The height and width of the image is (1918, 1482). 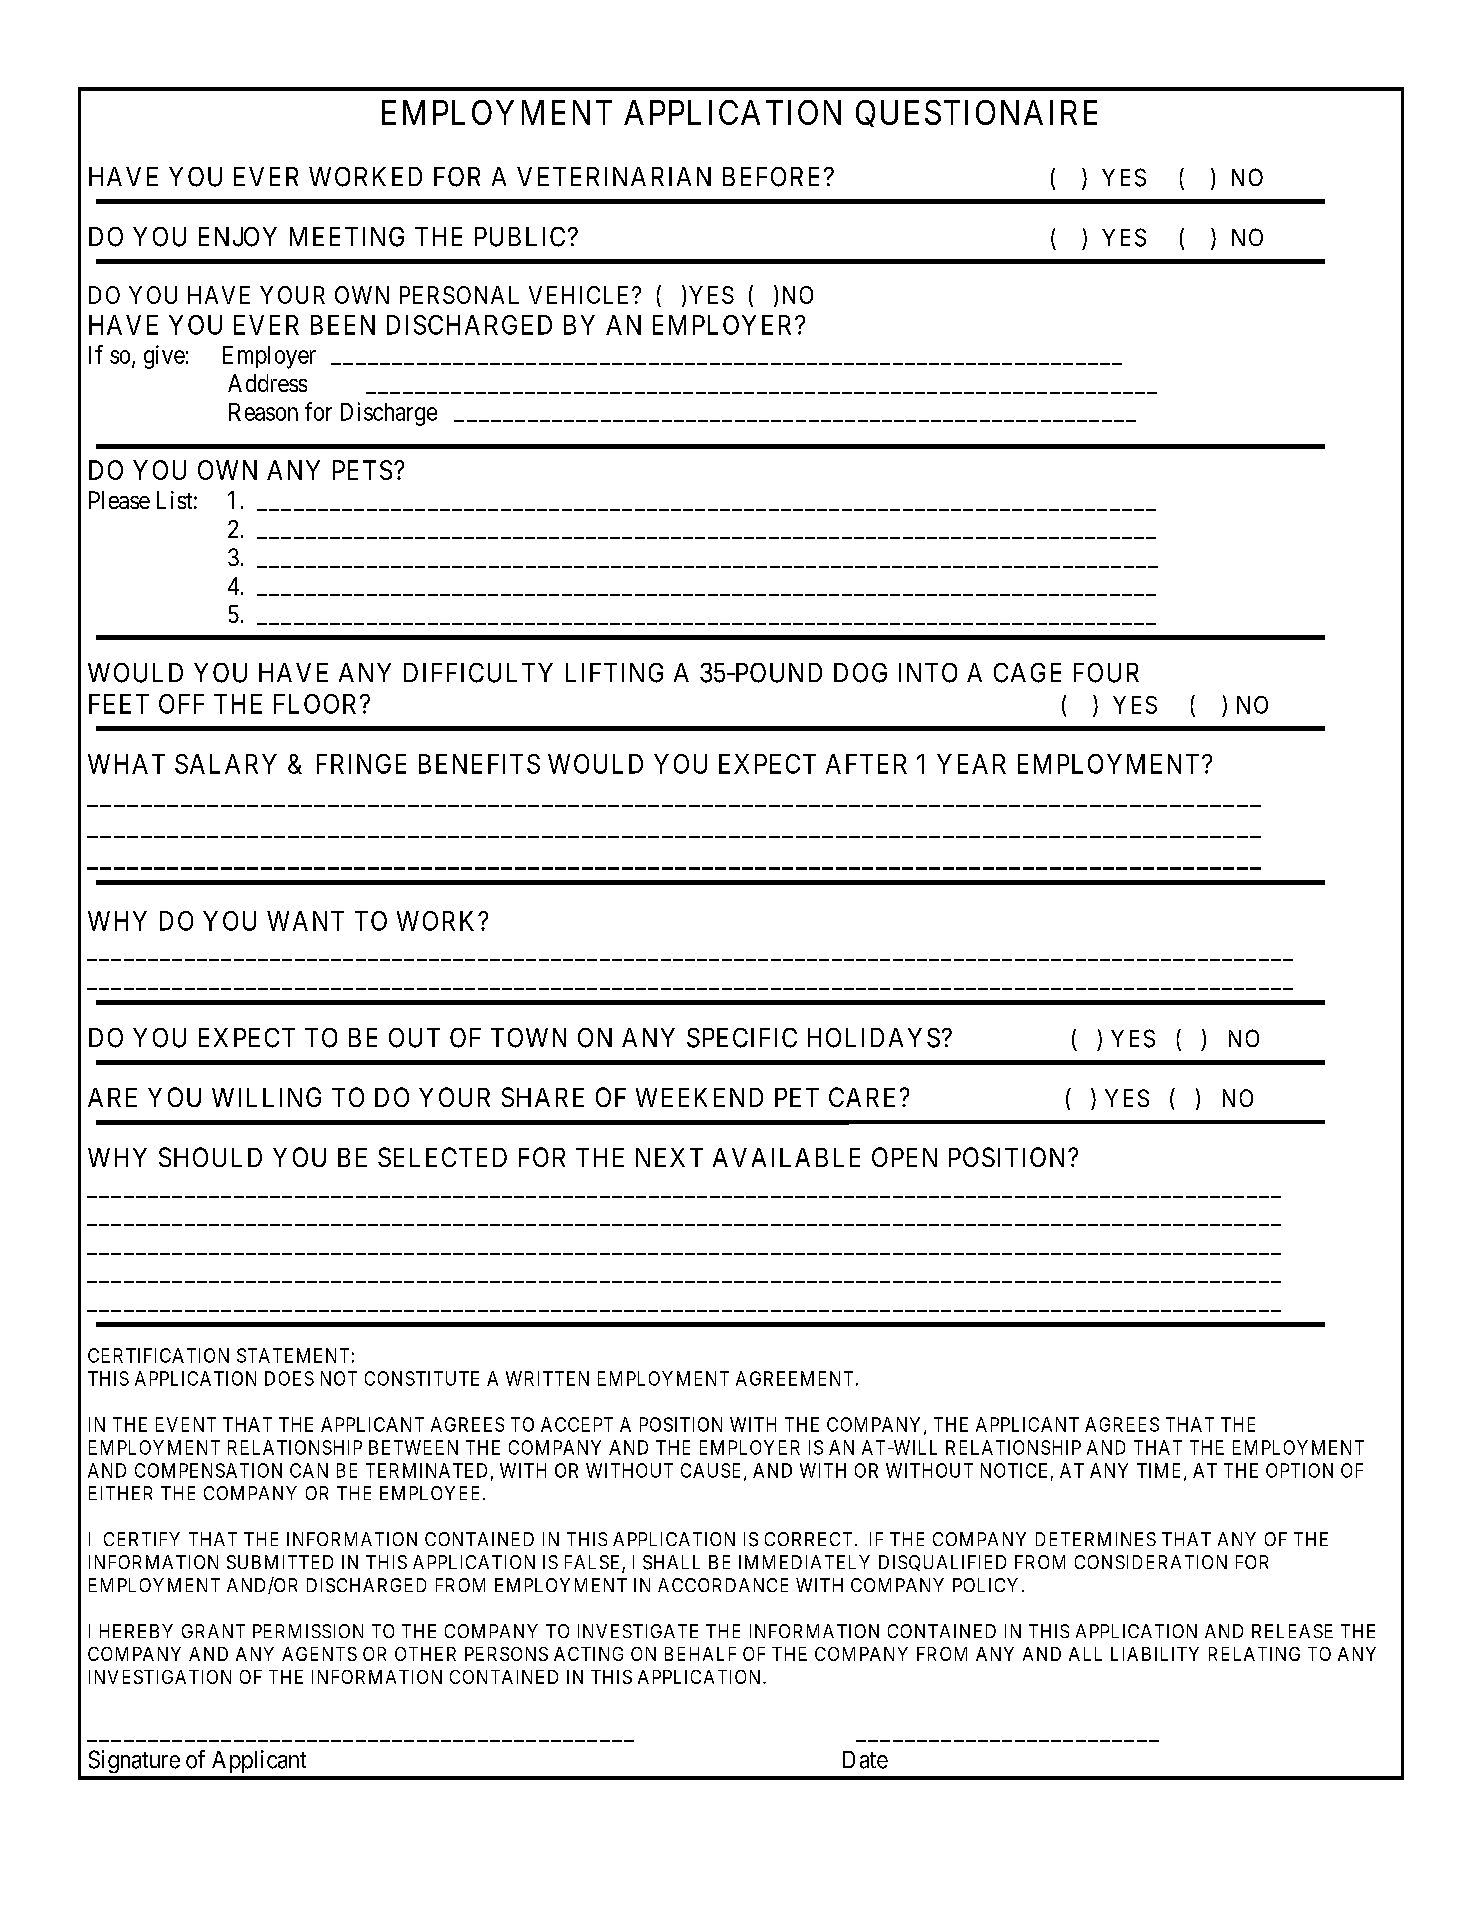 I want to click on AGENTS, so click(x=319, y=1654).
